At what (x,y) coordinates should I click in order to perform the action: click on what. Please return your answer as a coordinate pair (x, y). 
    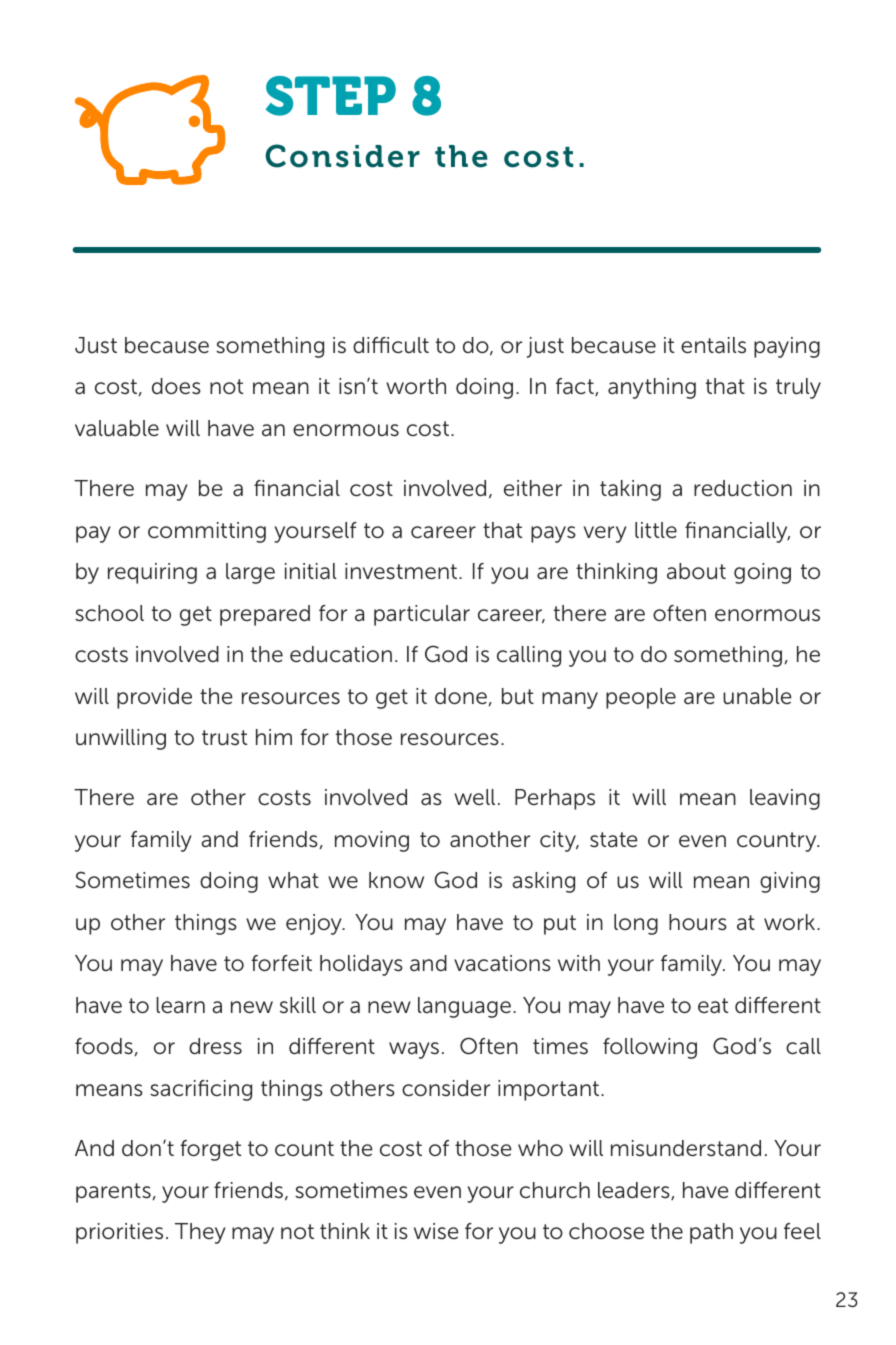
    Looking at the image, I should click on (293, 880).
